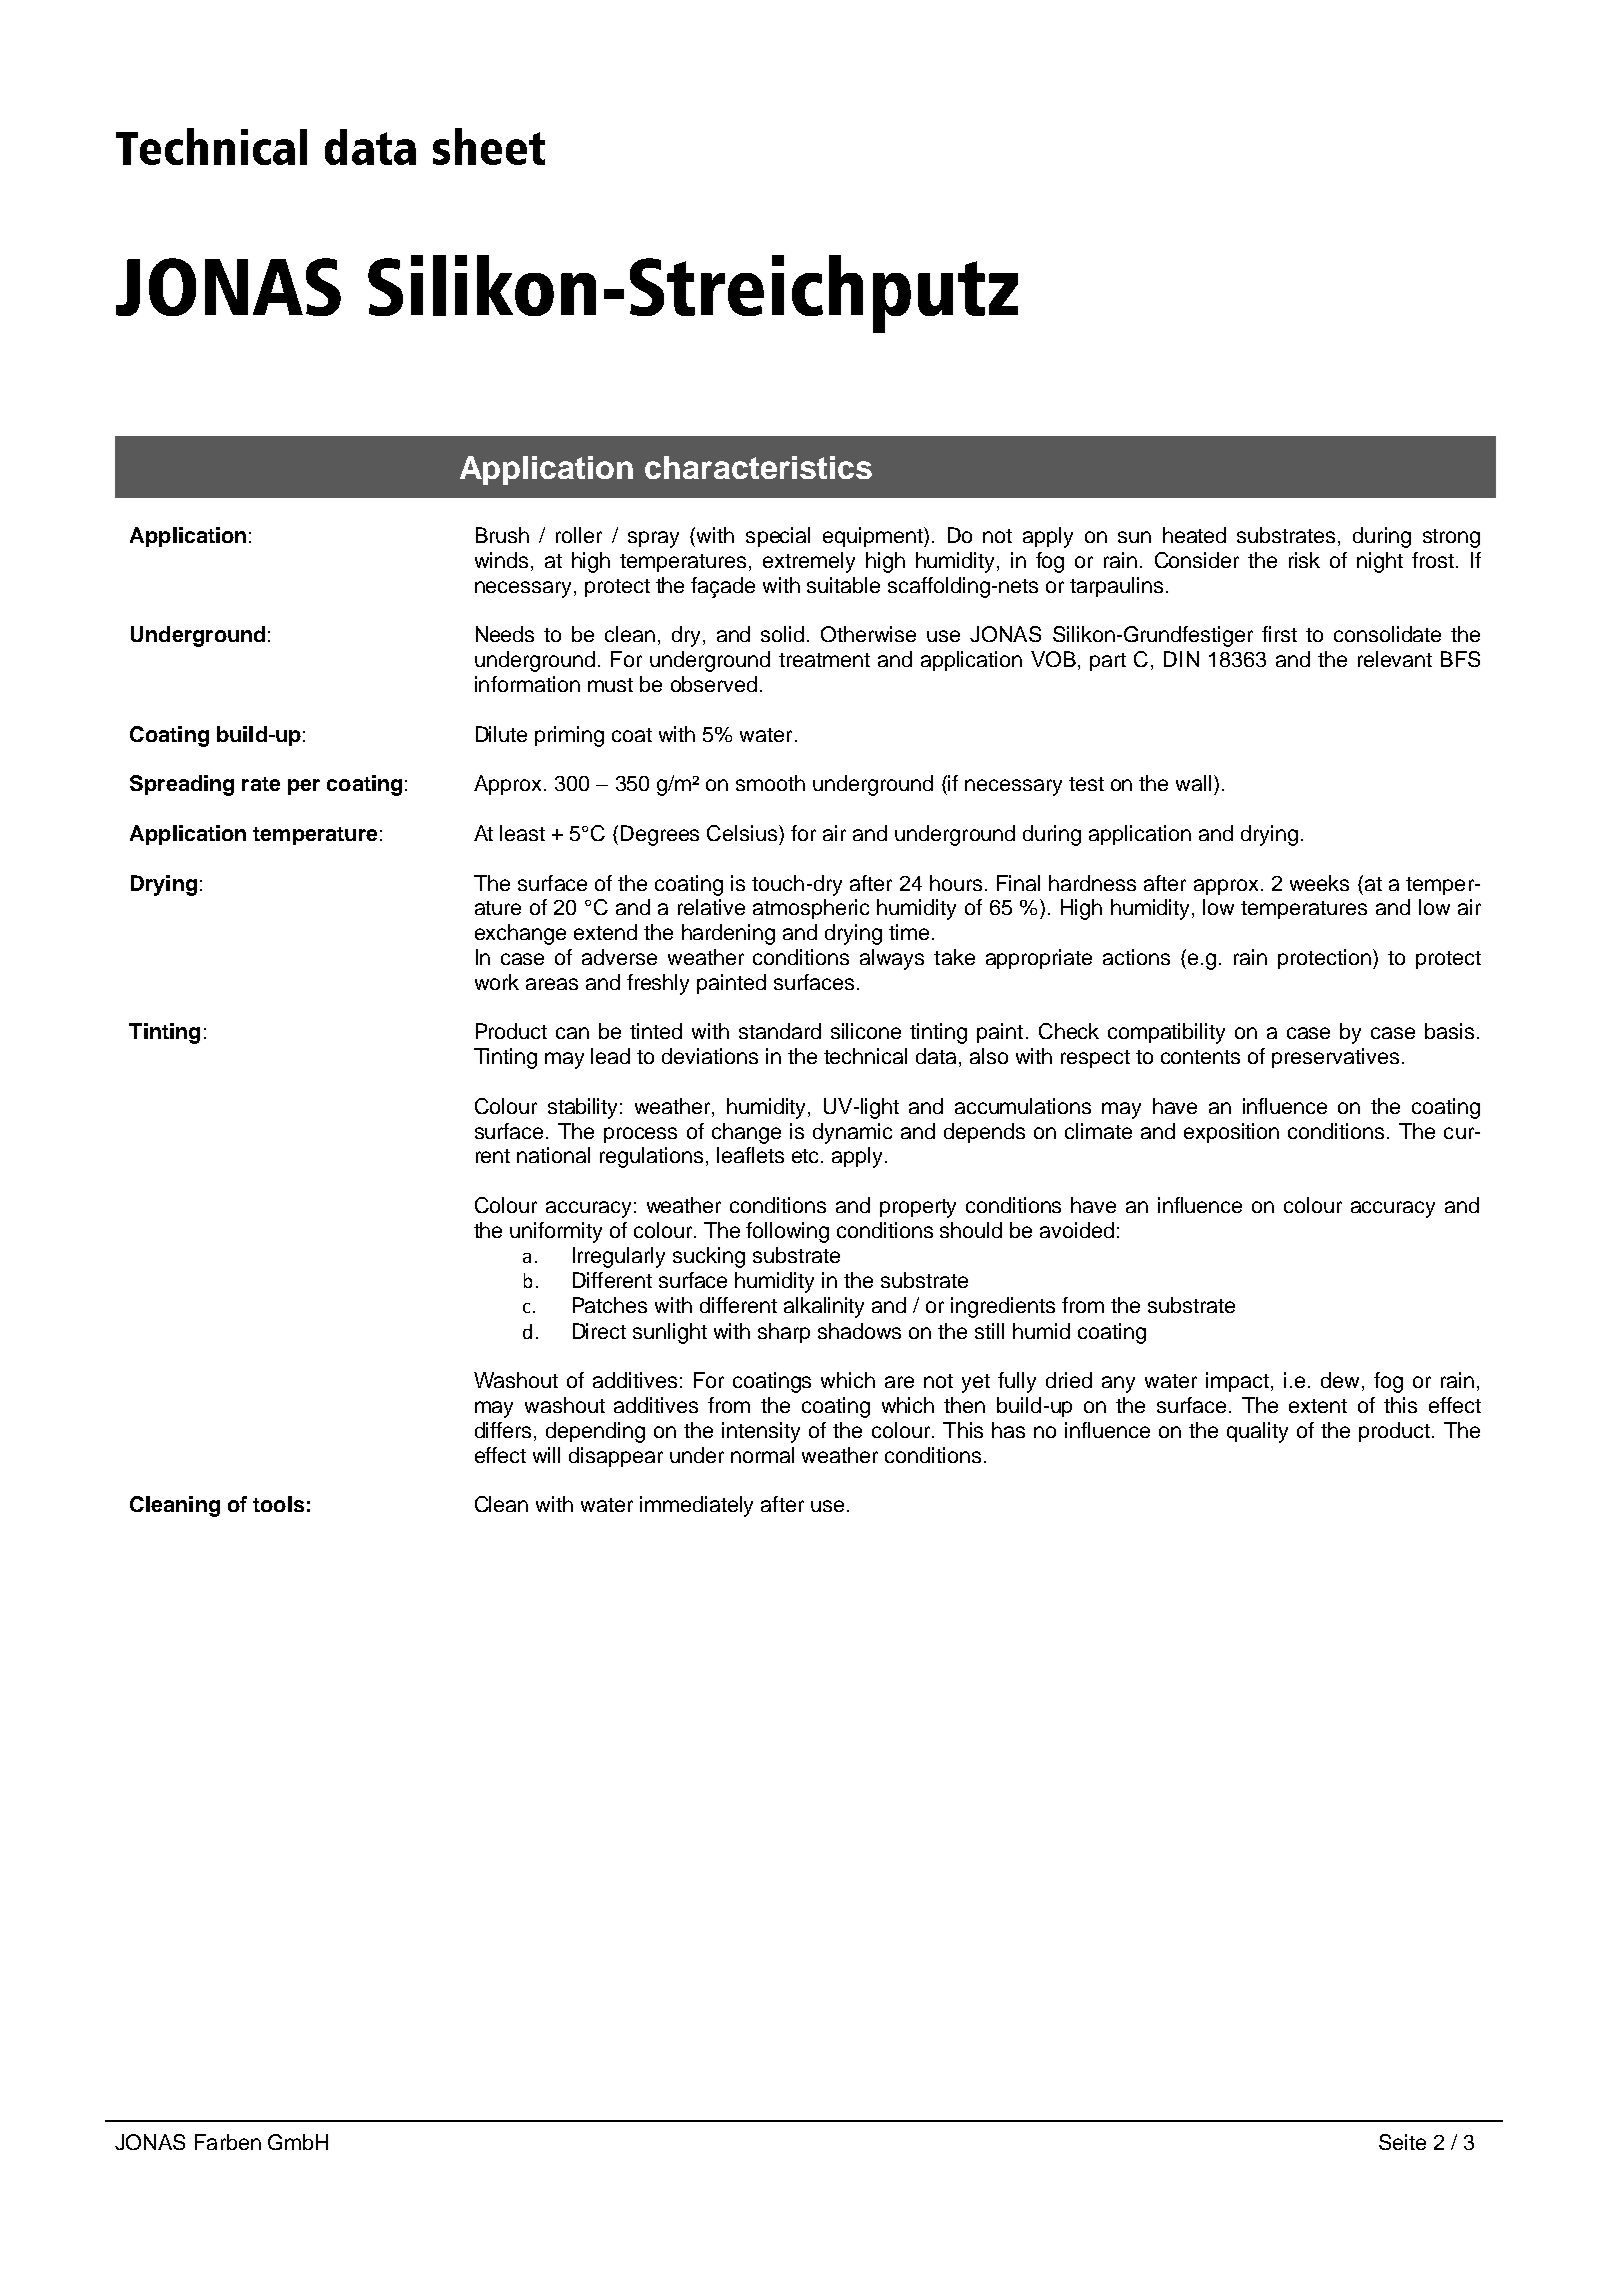 The width and height of the screenshot is (1606, 2272). What do you see at coordinates (758, 467) in the screenshot?
I see `characteristics` at bounding box center [758, 467].
